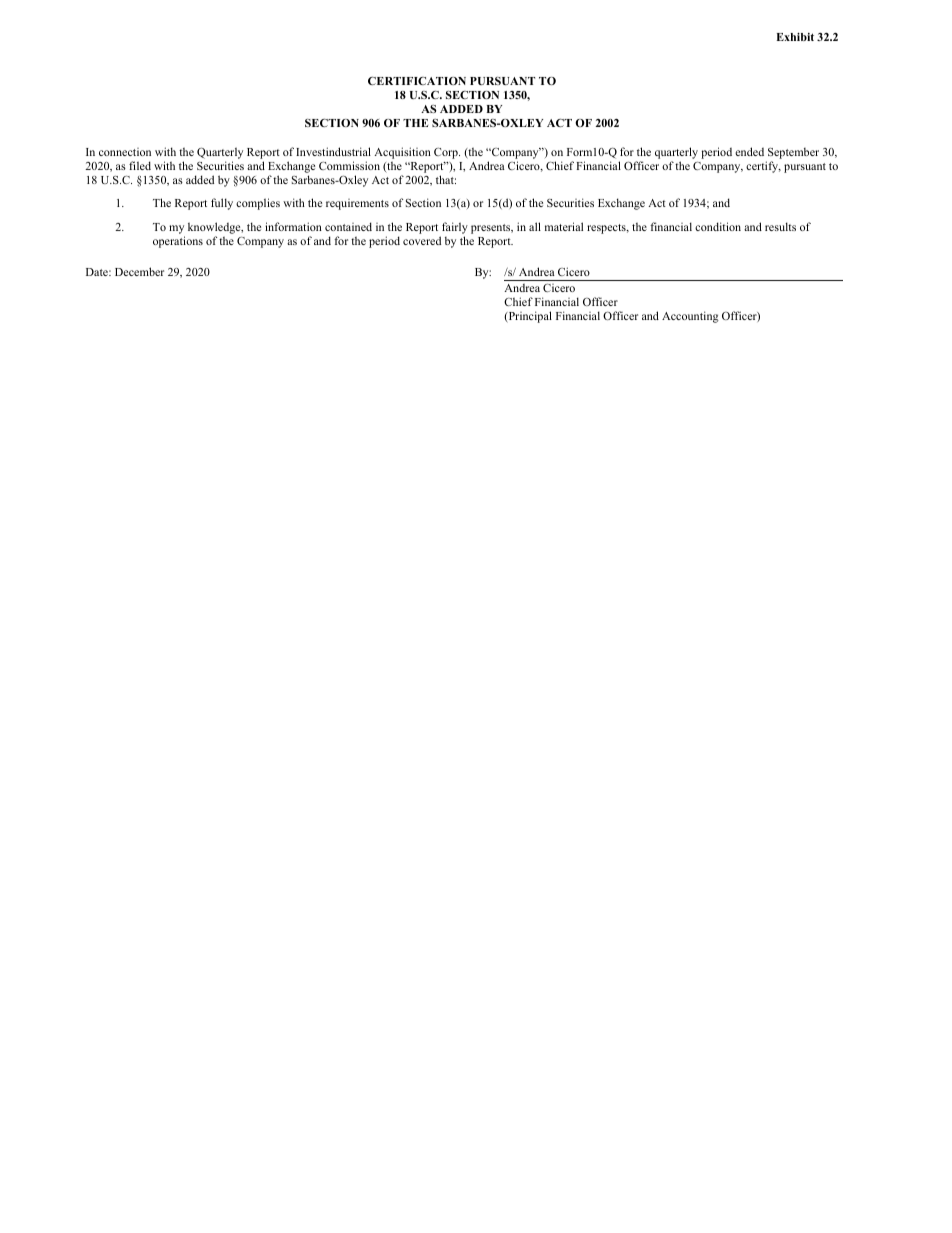  Describe the element at coordinates (447, 153) in the image. I see `Corp` at that location.
